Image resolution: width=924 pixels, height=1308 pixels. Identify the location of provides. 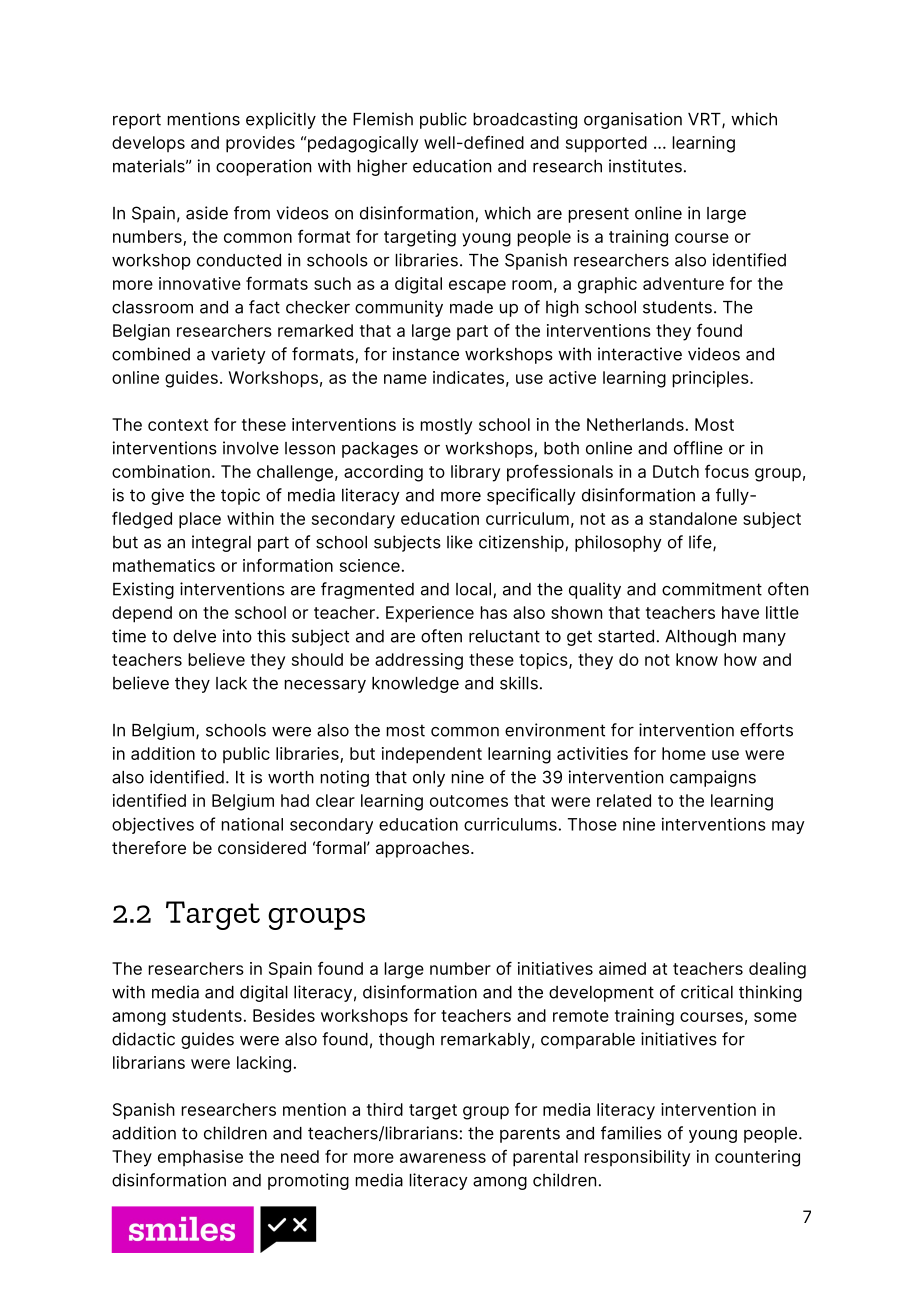
(260, 144).
